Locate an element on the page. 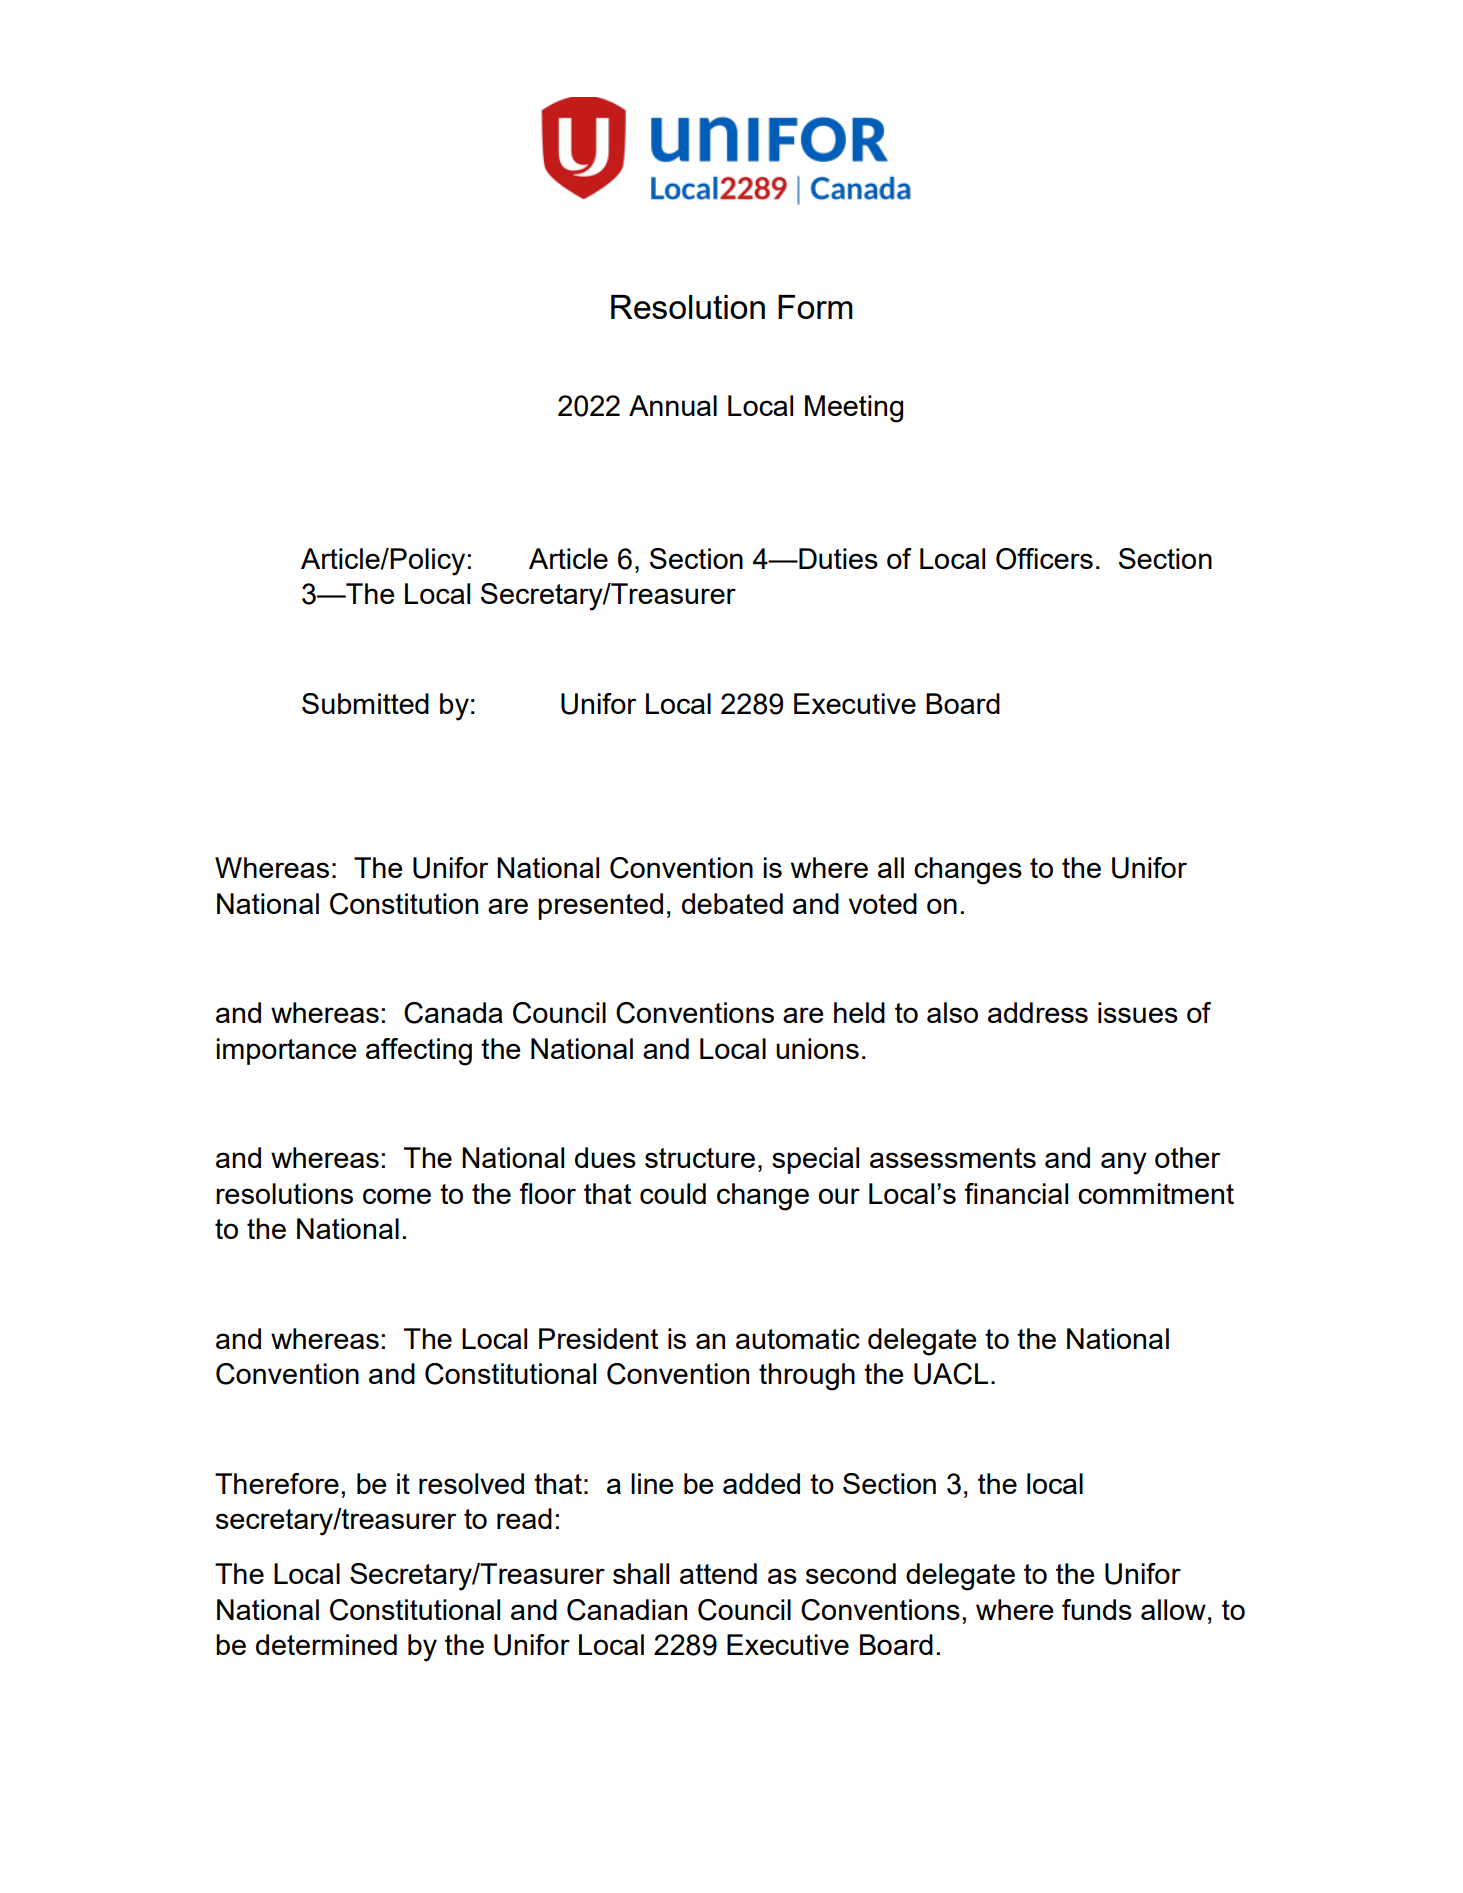 This document has height=1893, width=1463. determined is located at coordinates (326, 1644).
